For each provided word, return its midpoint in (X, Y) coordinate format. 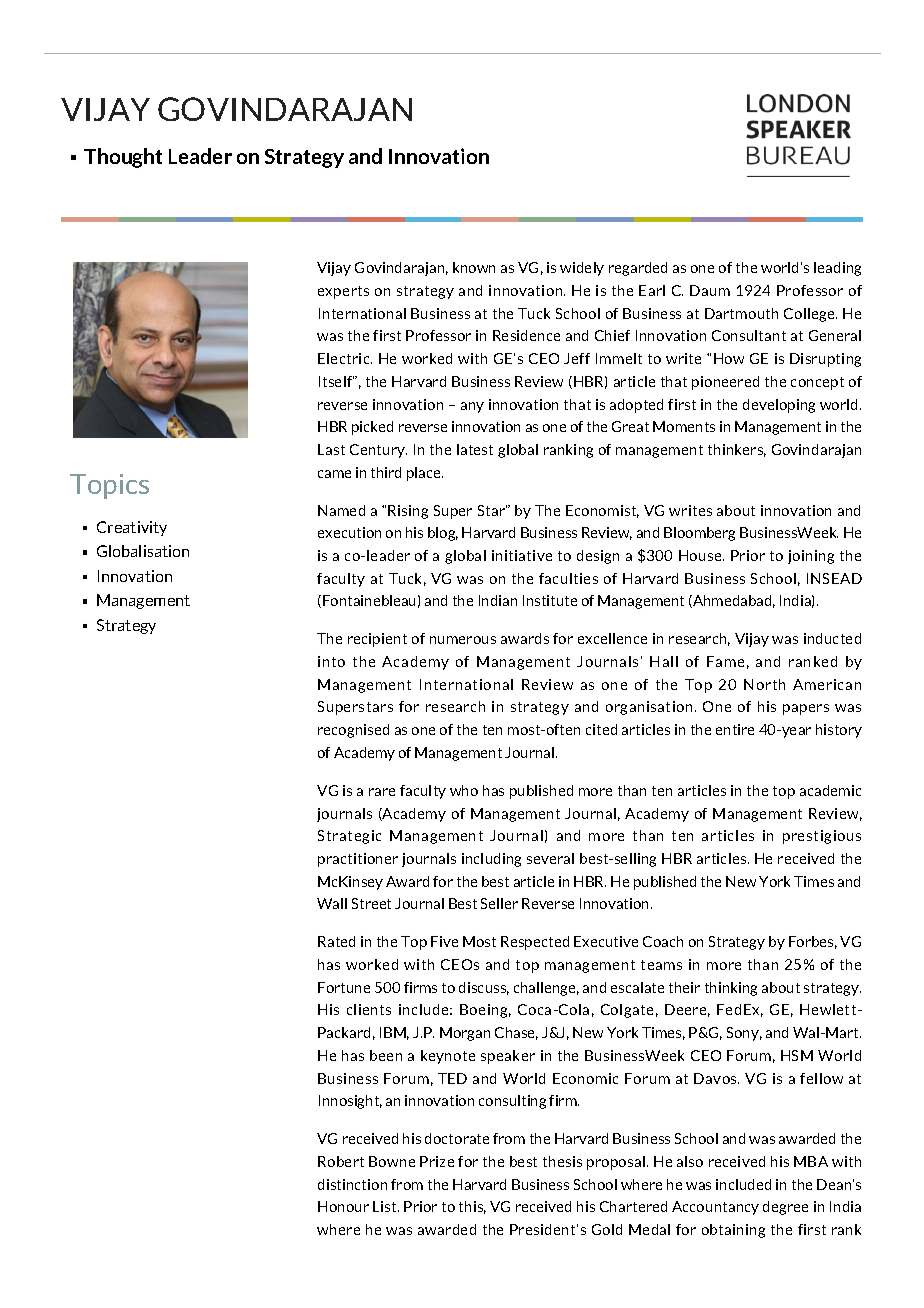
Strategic (349, 837)
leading (837, 269)
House (701, 555)
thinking (731, 989)
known (474, 267)
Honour (343, 1206)
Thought (123, 158)
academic (830, 790)
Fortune (344, 987)
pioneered (725, 383)
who (464, 790)
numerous (463, 640)
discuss (484, 988)
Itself (336, 381)
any (472, 407)
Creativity (132, 528)
